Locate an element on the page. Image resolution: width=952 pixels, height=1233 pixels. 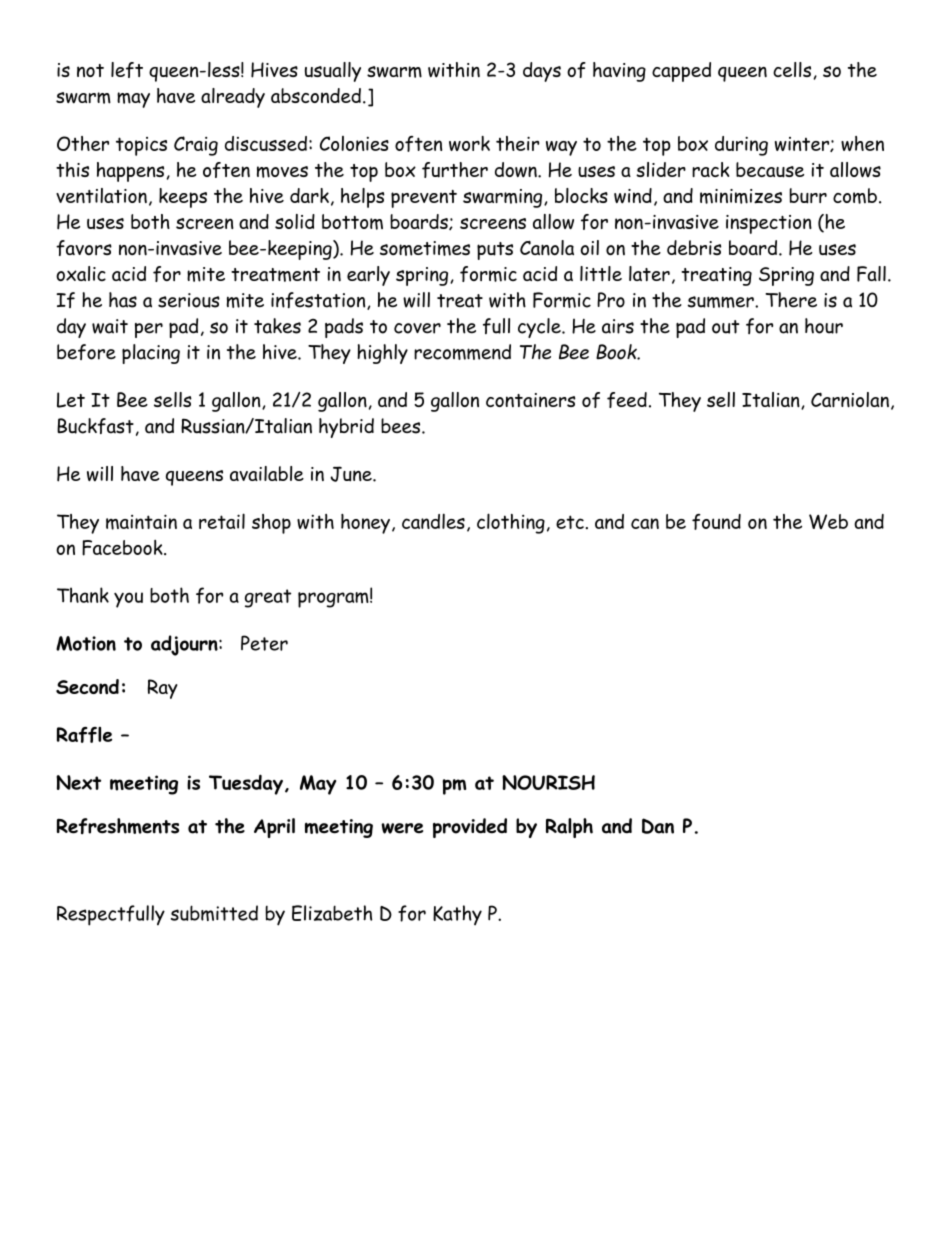
left is located at coordinates (127, 70).
